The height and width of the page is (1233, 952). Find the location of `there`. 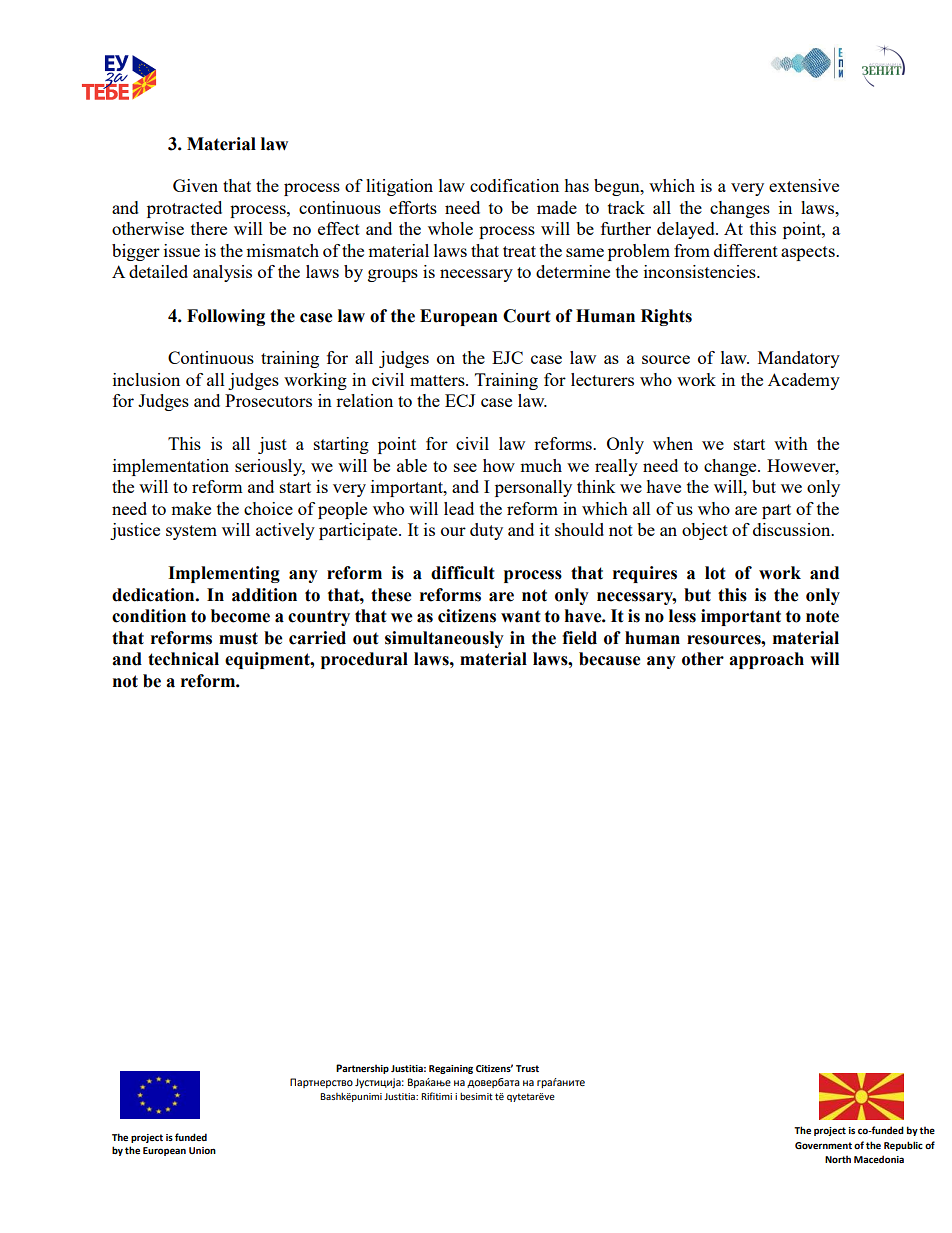

there is located at coordinates (209, 228).
